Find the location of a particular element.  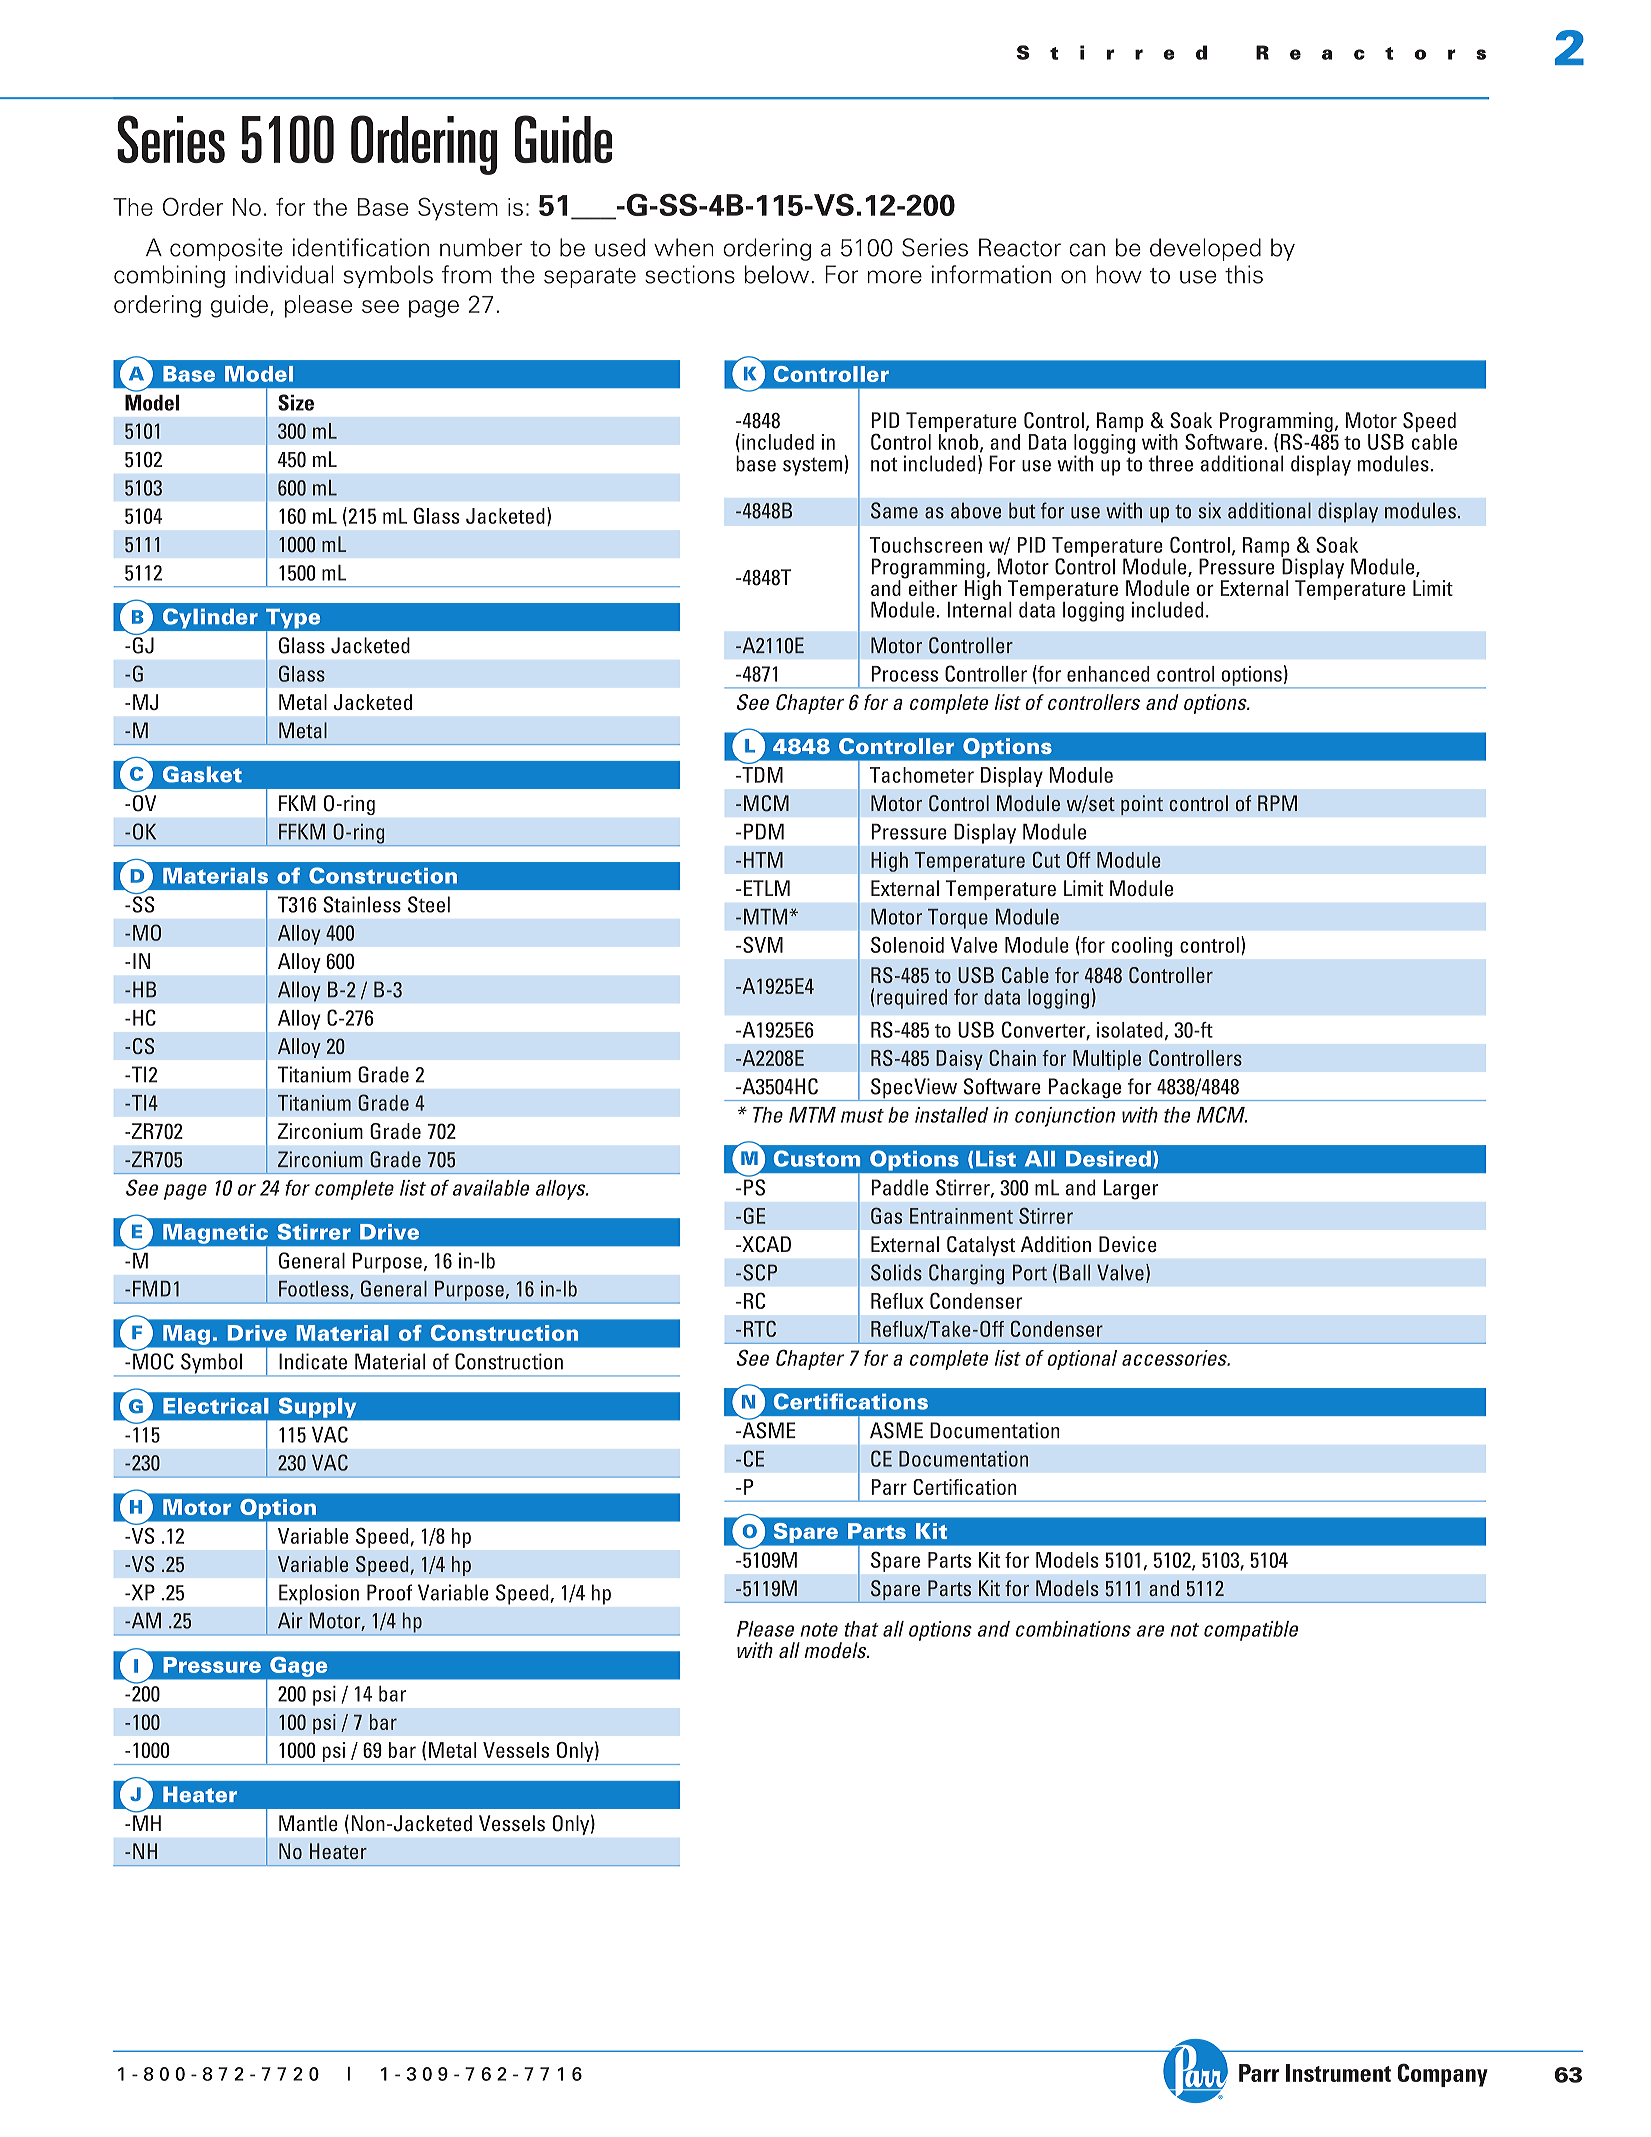

SVM is located at coordinates (763, 944).
